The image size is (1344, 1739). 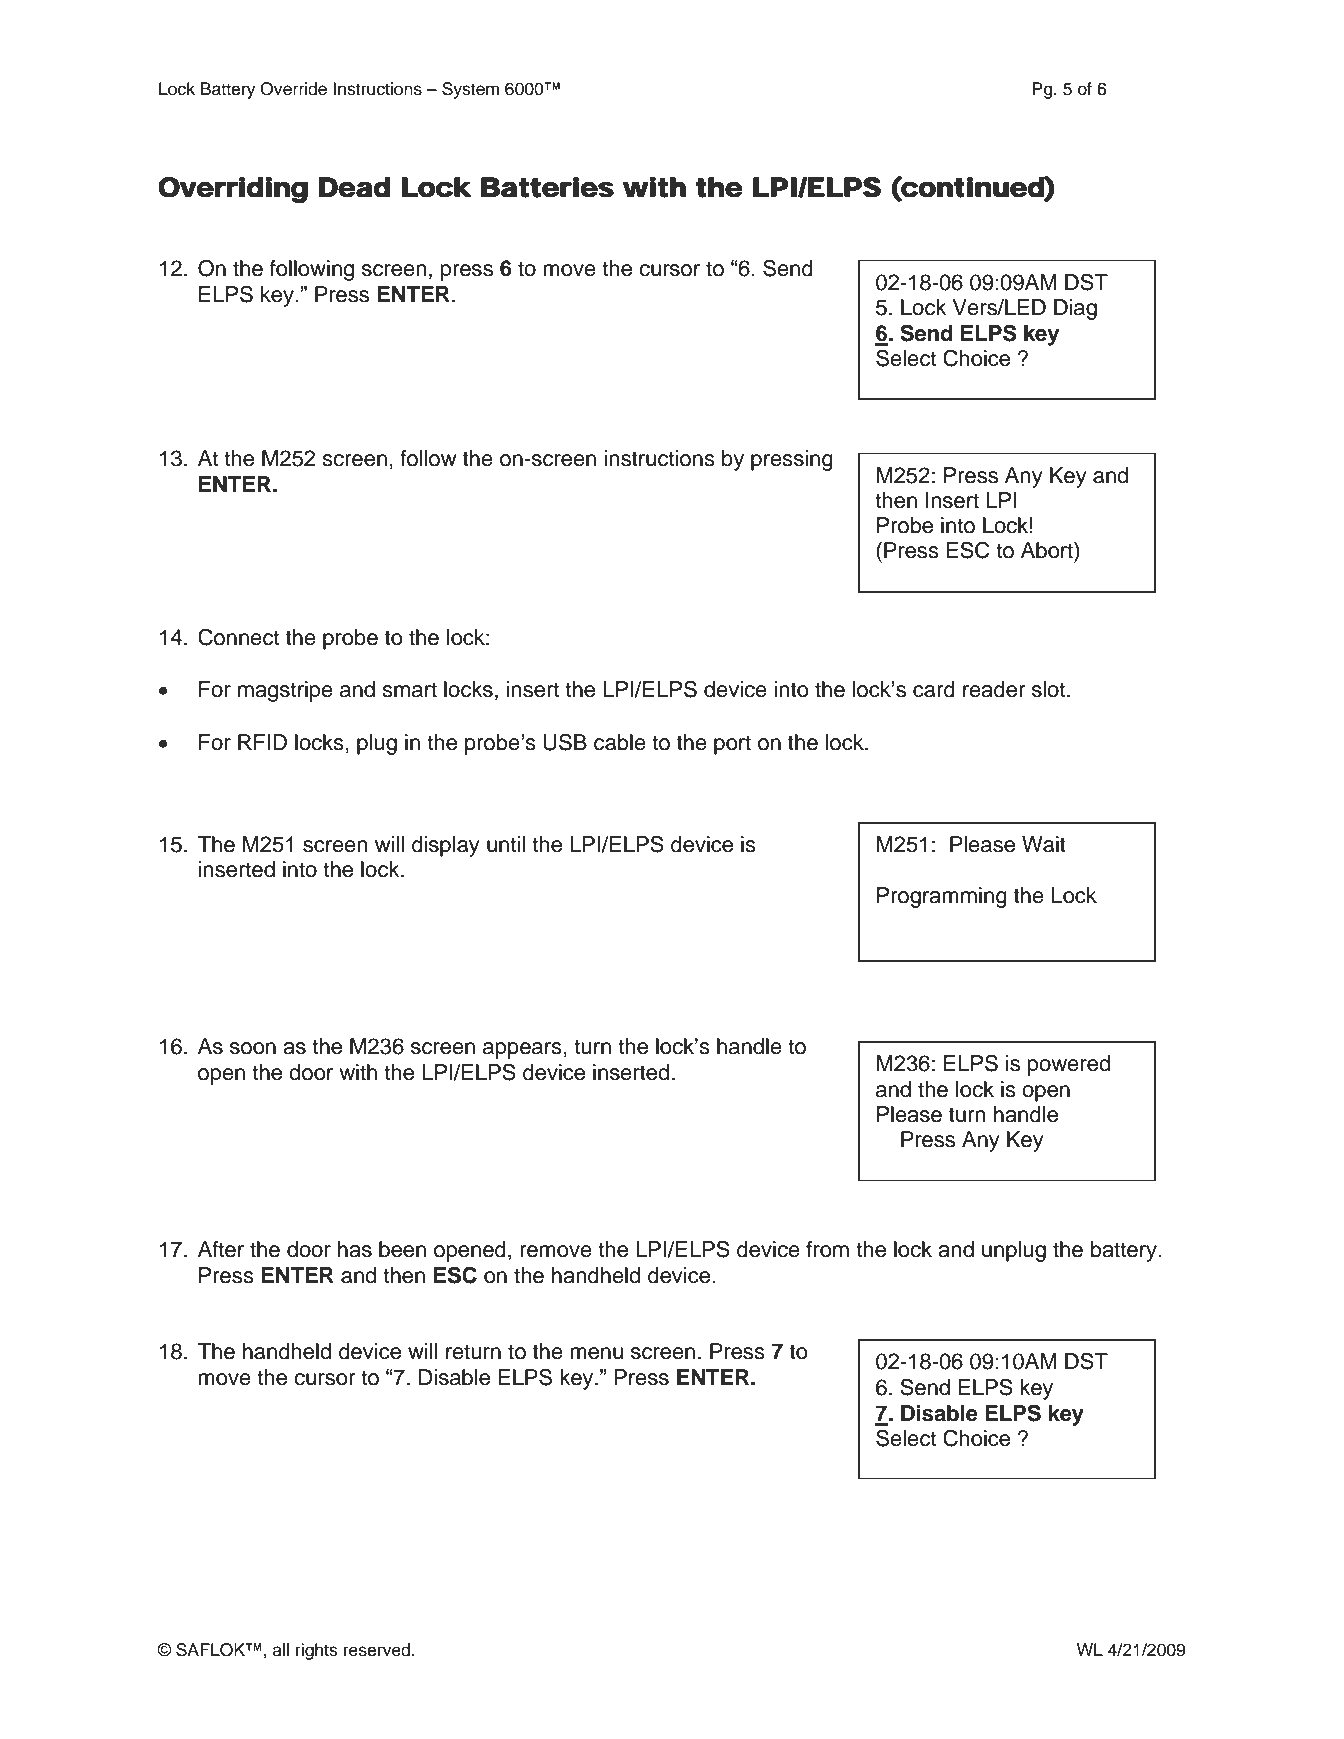 I want to click on Diag, so click(x=1075, y=309).
